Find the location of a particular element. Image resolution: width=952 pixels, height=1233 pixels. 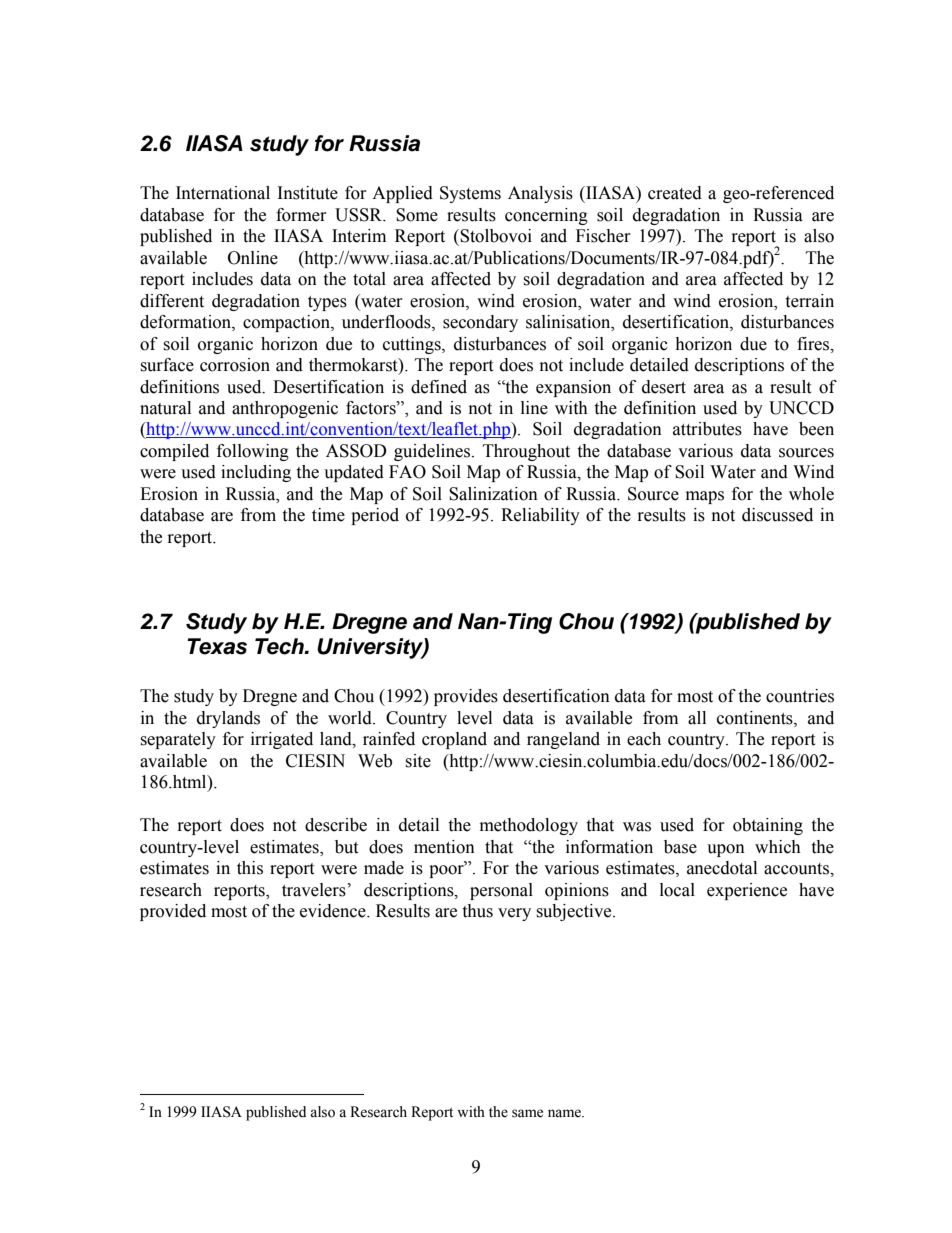

maps is located at coordinates (705, 497).
